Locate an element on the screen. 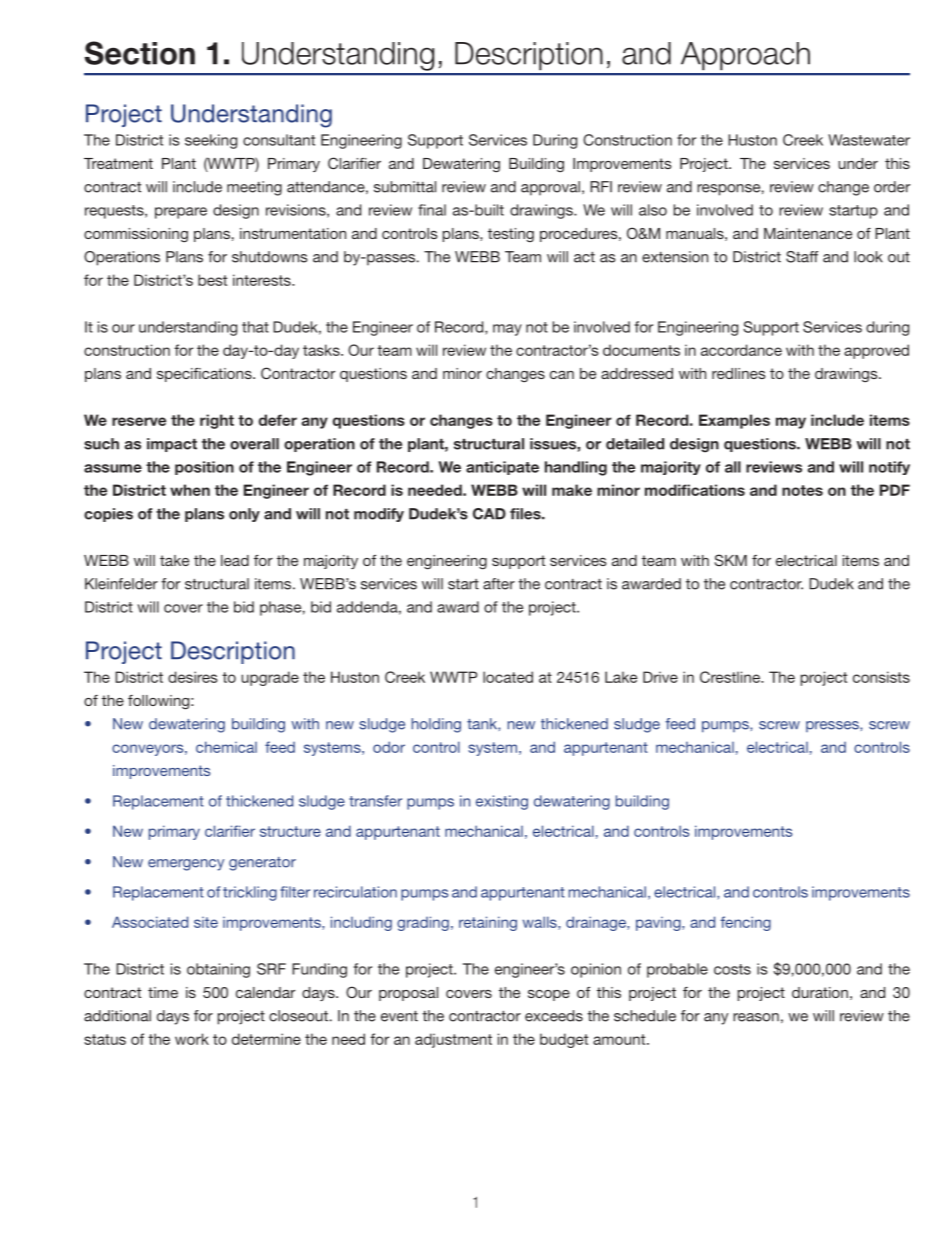 This screenshot has width=952, height=1233. approval is located at coordinates (550, 188).
